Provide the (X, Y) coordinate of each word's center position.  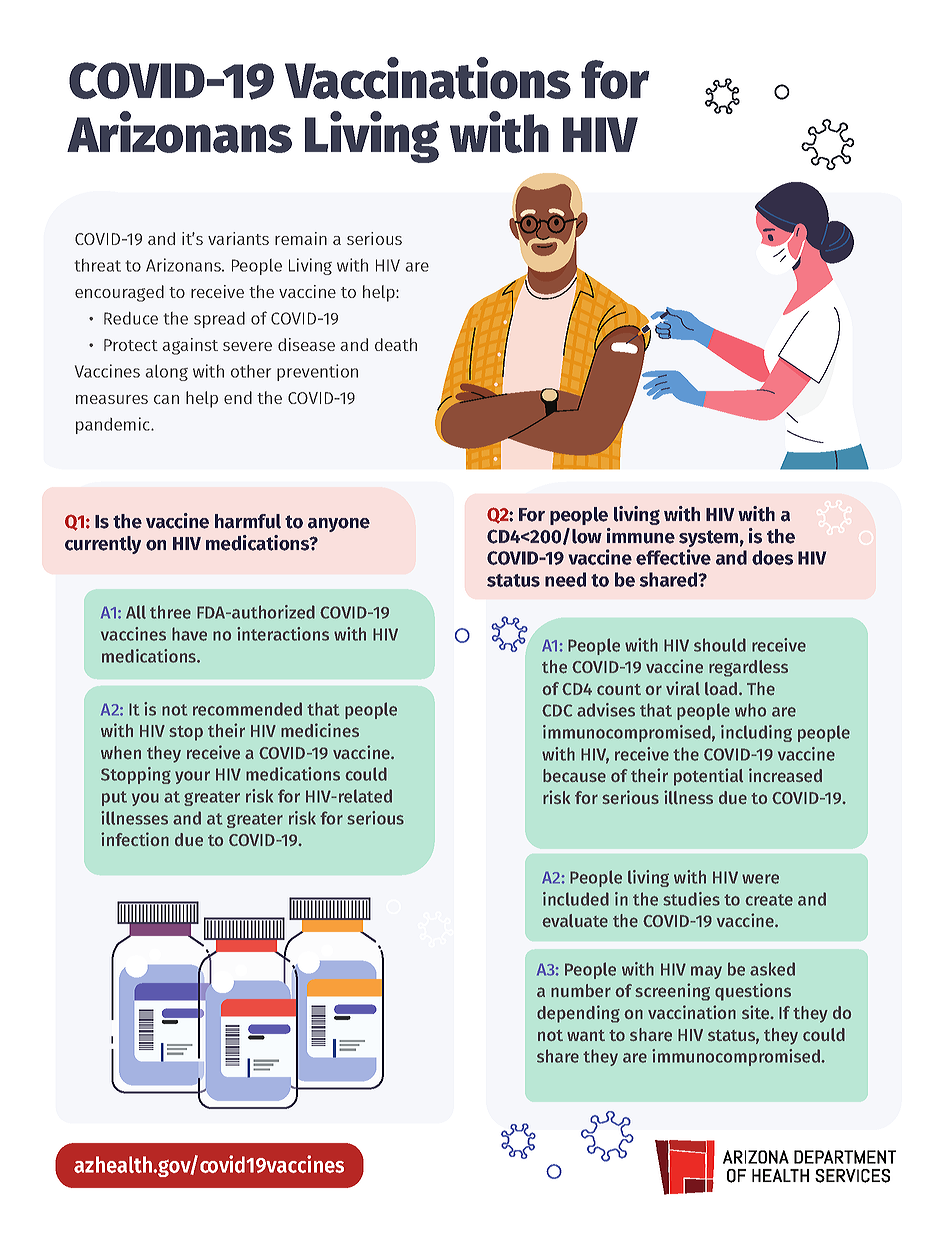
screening (672, 992)
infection (135, 839)
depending (578, 1014)
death (396, 344)
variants (238, 238)
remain (301, 238)
